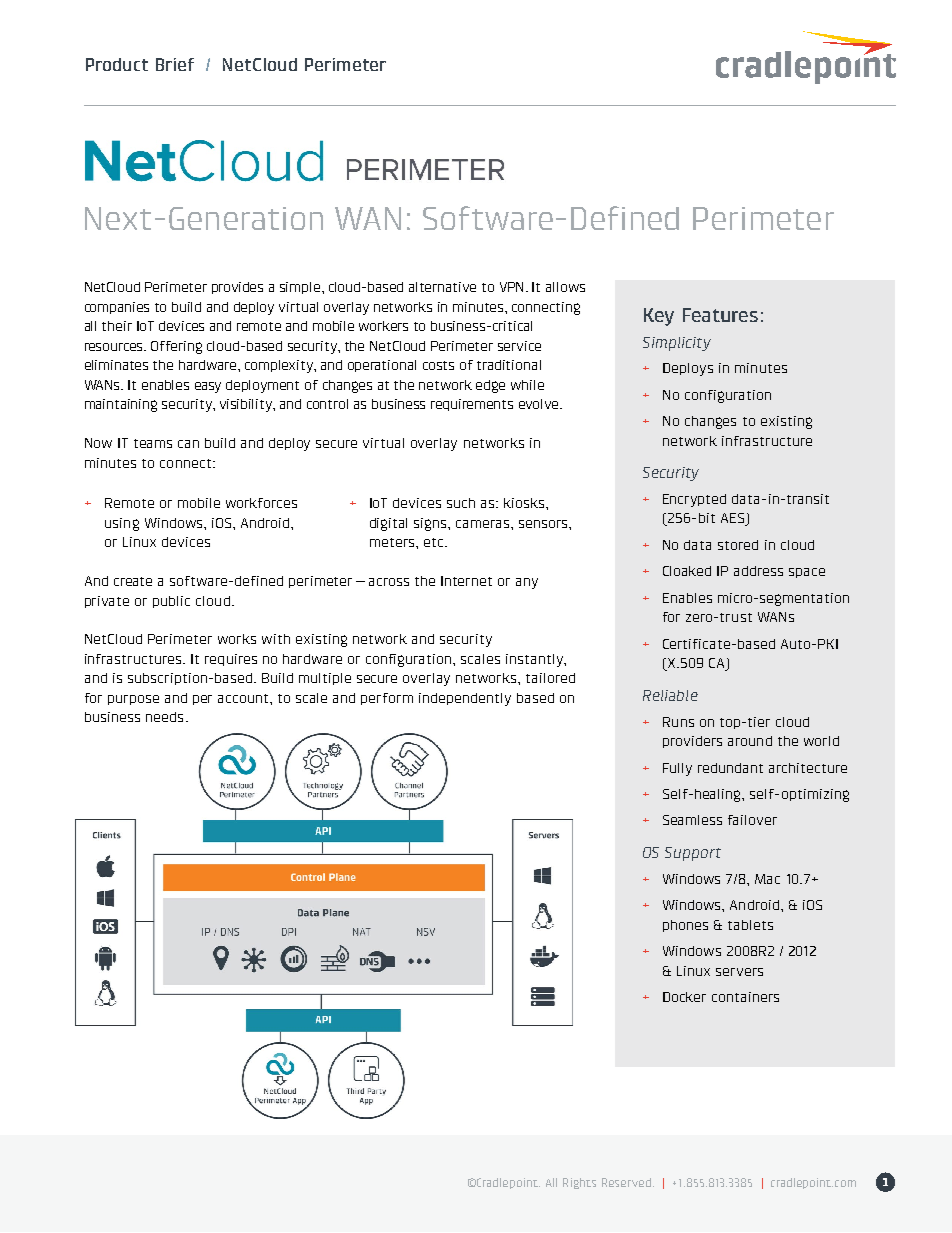  Describe the element at coordinates (164, 717) in the screenshot. I see `needs` at that location.
